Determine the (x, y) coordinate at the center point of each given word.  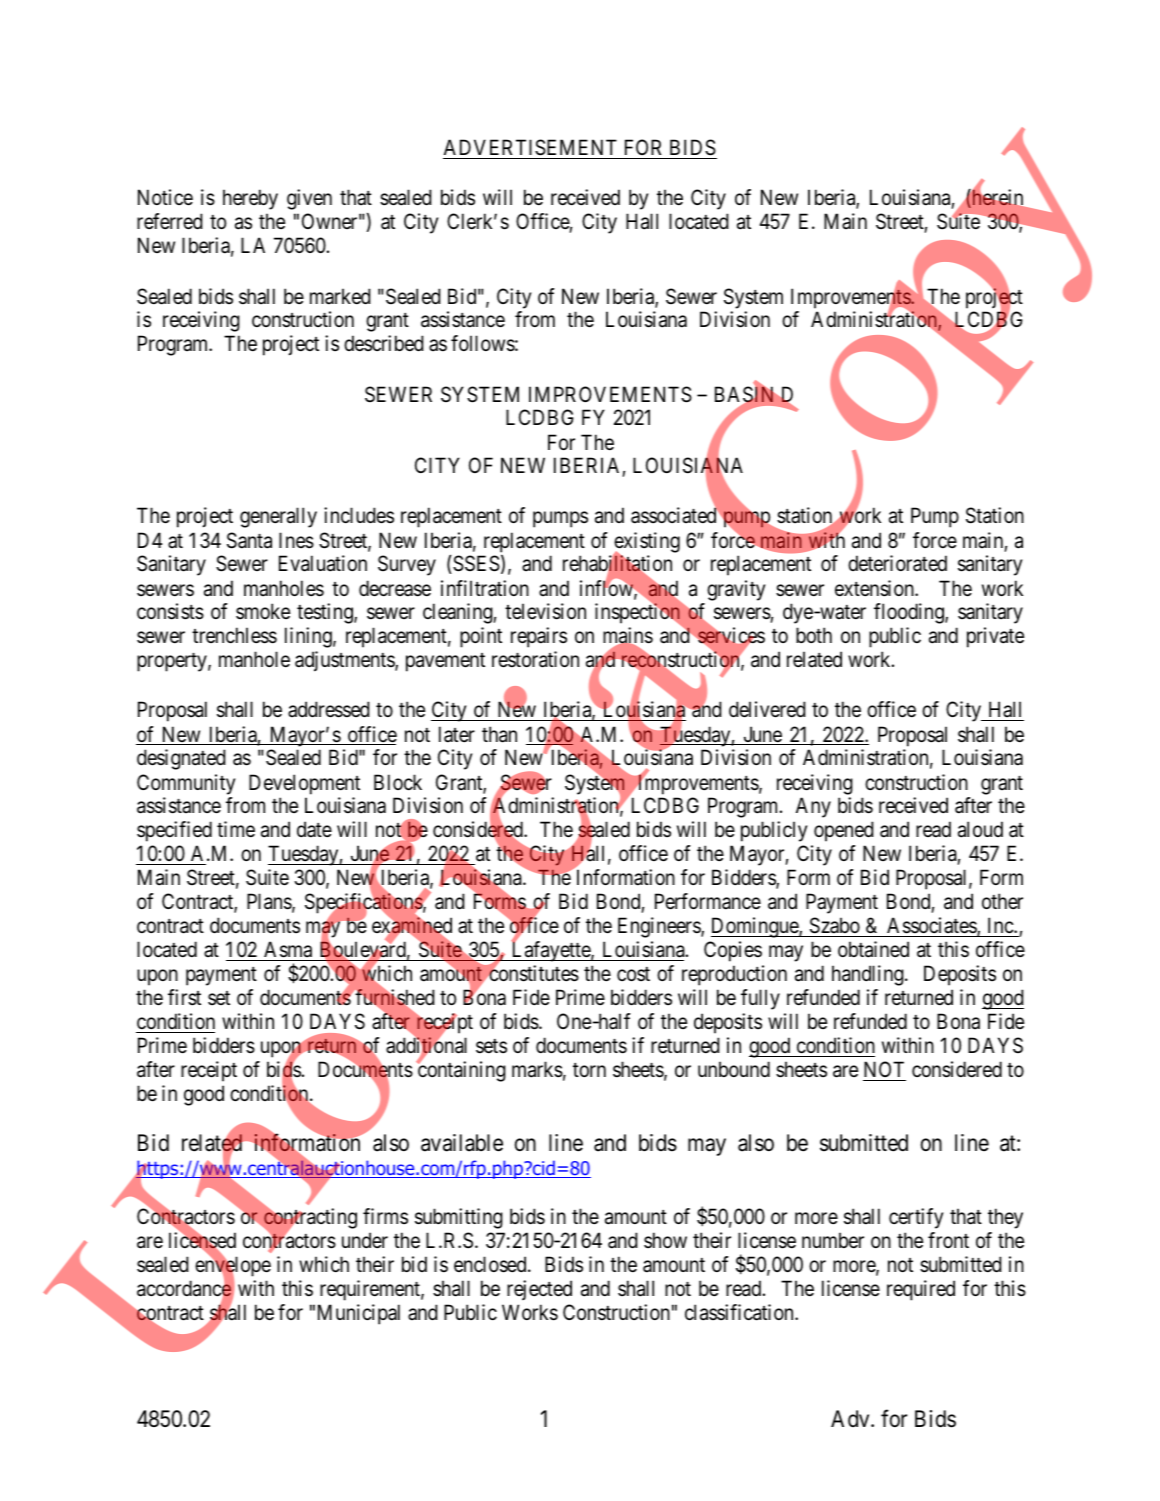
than (499, 734)
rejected (539, 1290)
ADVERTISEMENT (531, 149)
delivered (767, 709)
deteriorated (897, 563)
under (365, 1240)
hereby (250, 199)
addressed (329, 709)
